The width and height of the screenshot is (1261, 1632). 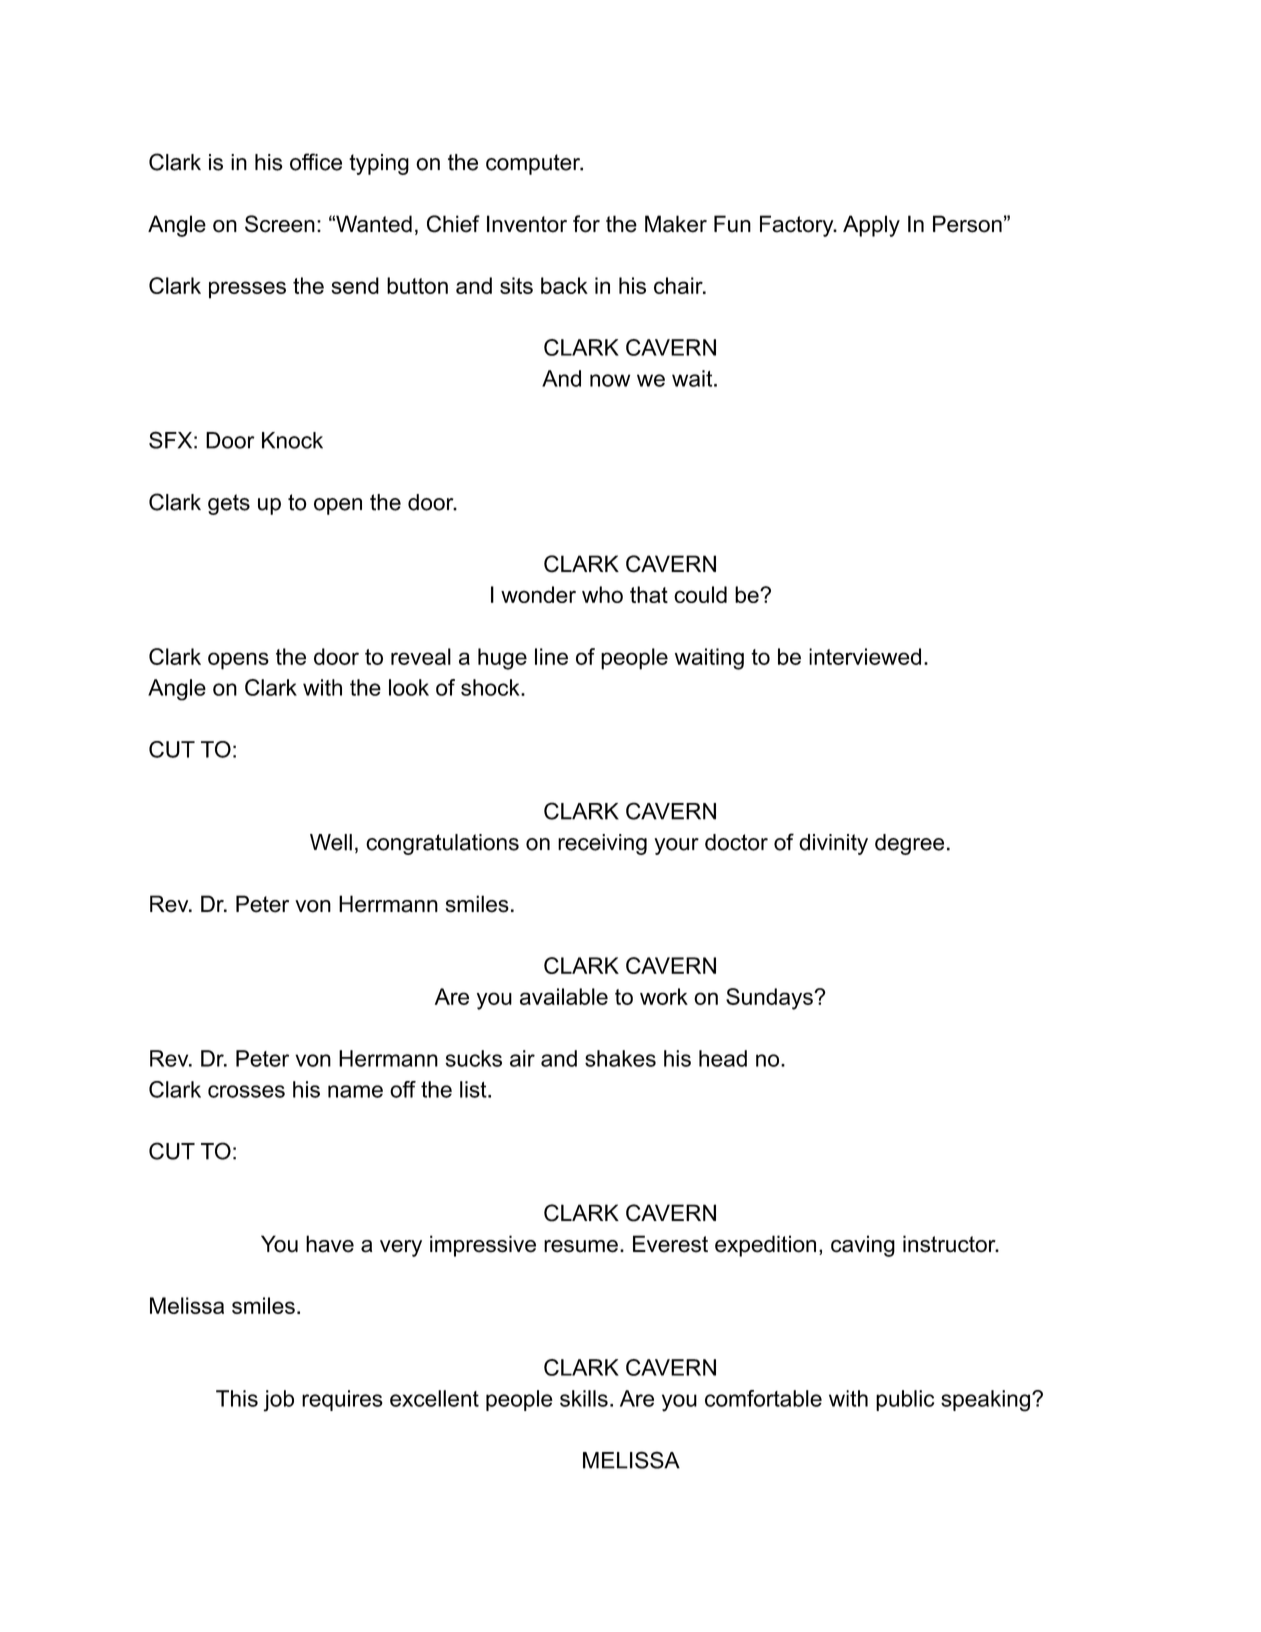 I want to click on Sundays, so click(x=770, y=999).
